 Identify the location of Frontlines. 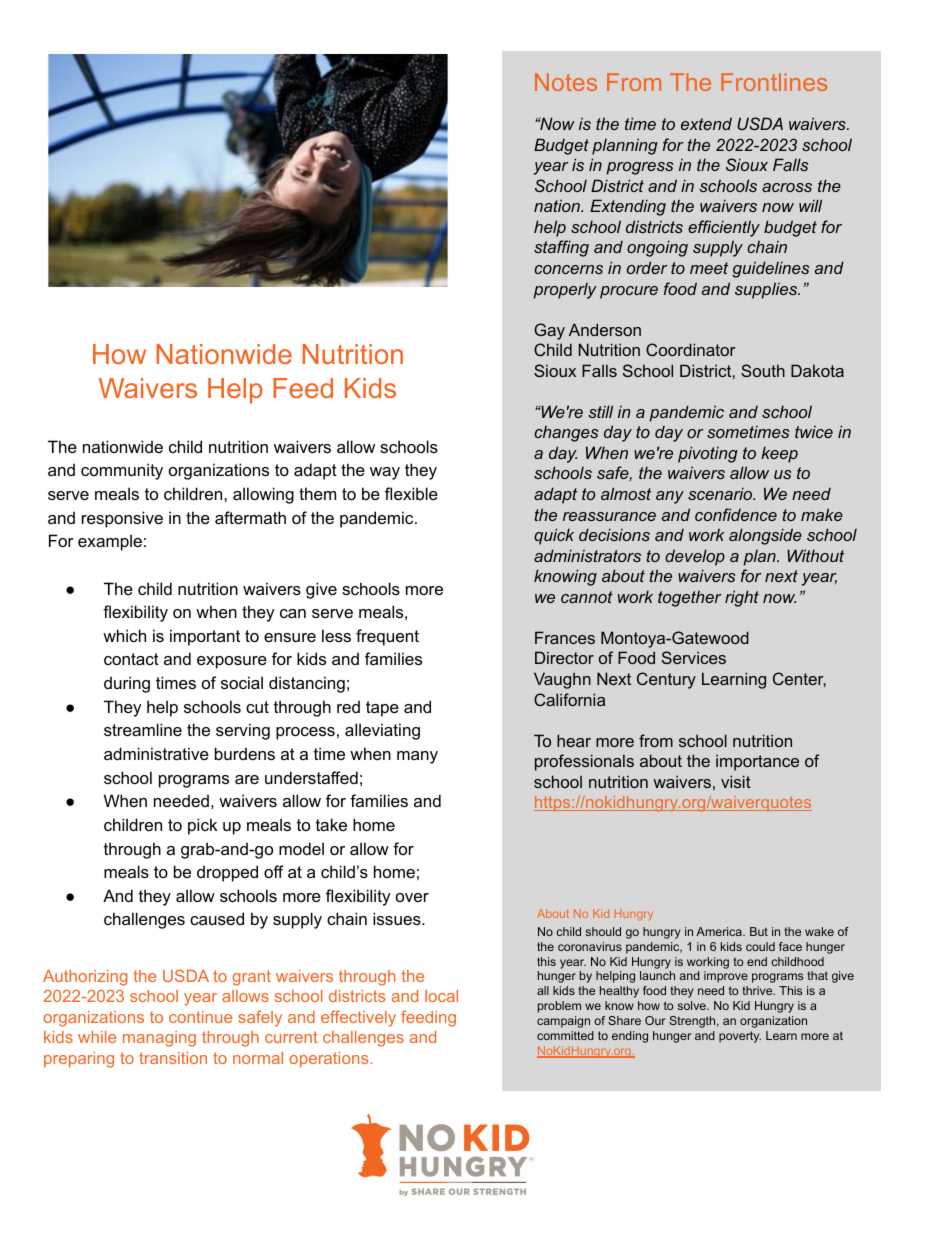
(774, 82).
